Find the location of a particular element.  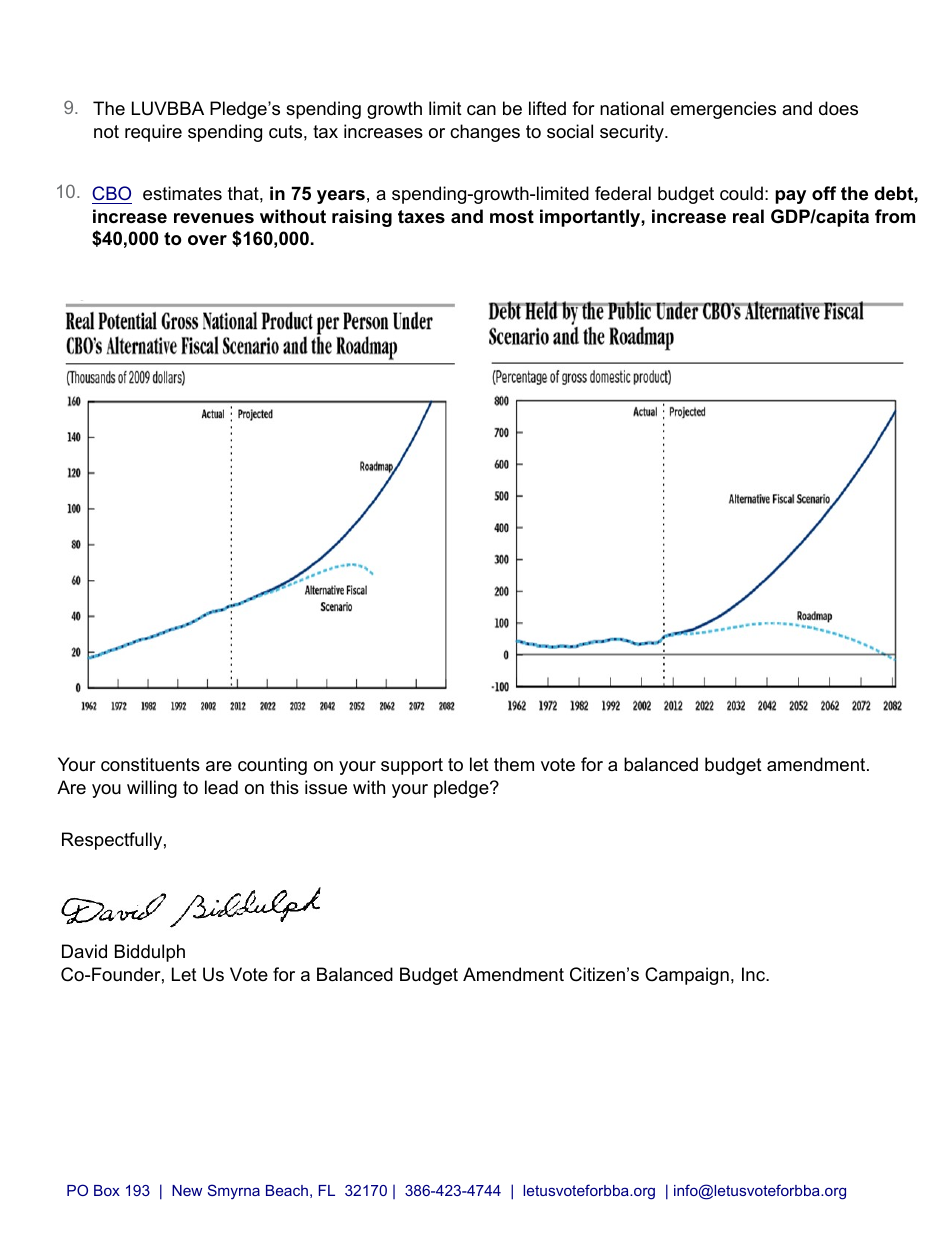

support is located at coordinates (412, 766).
